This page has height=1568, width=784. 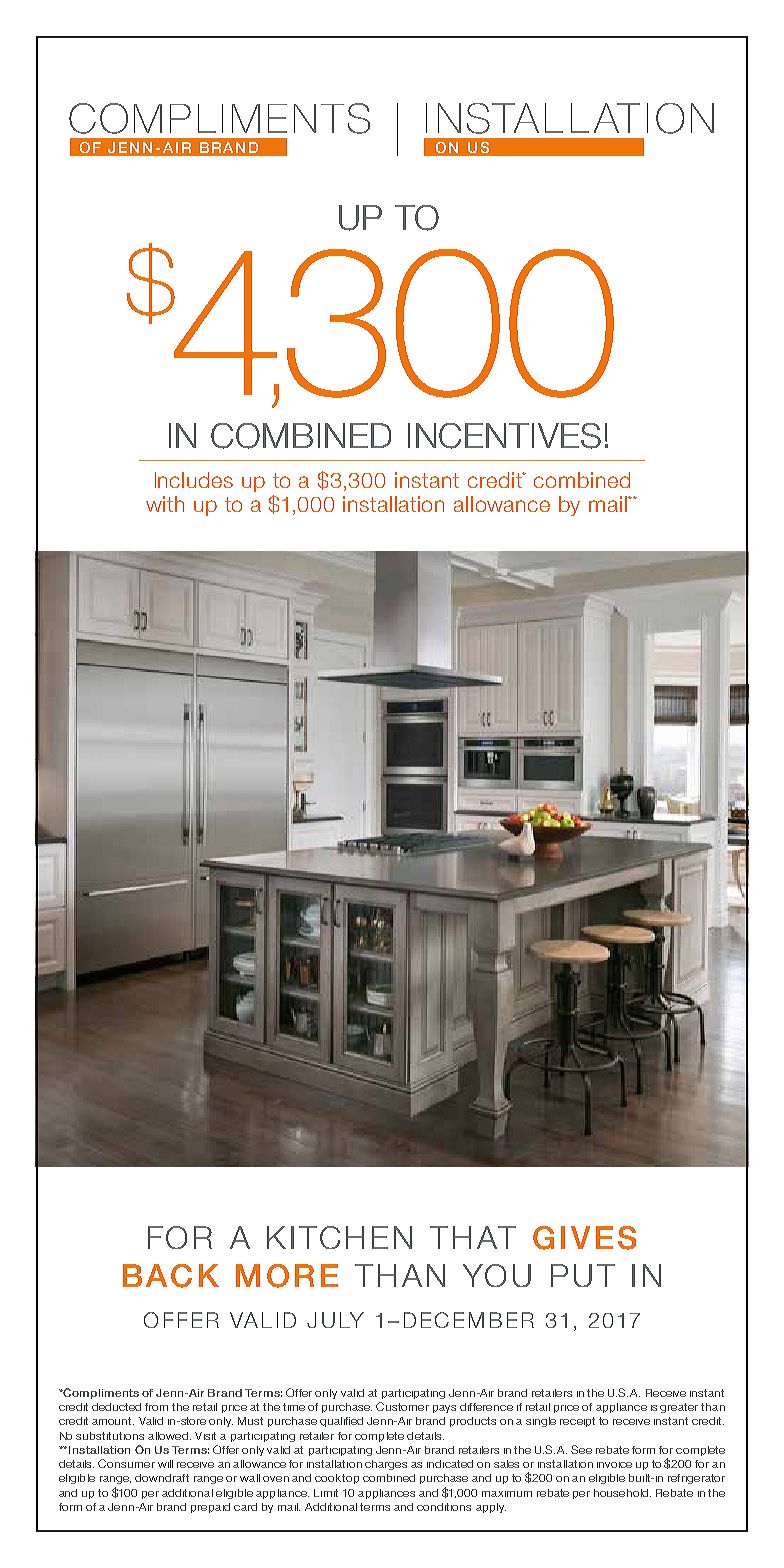 What do you see at coordinates (402, 1406) in the page?
I see `Customer` at bounding box center [402, 1406].
